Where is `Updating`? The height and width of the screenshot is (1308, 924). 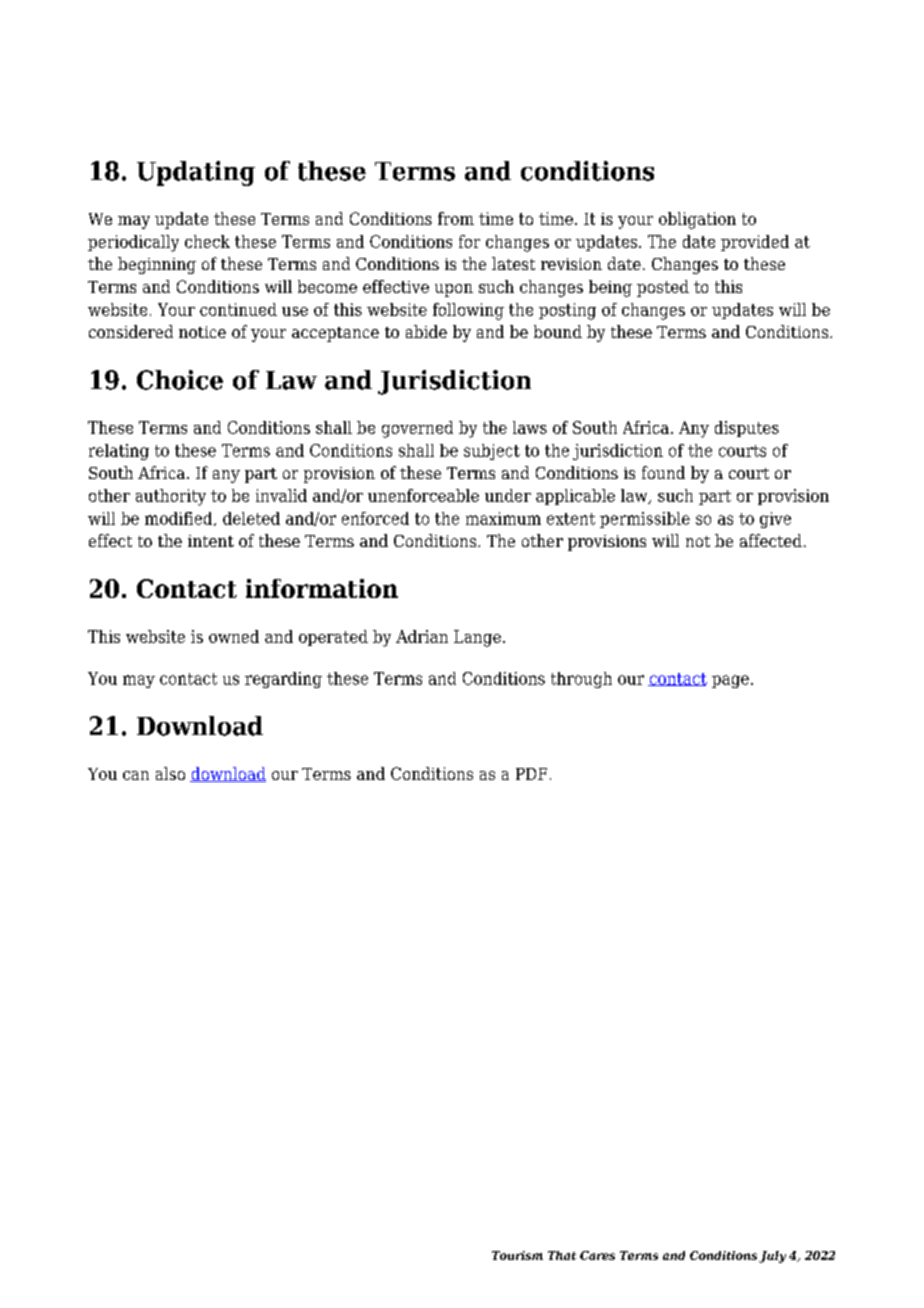 Updating is located at coordinates (196, 173).
